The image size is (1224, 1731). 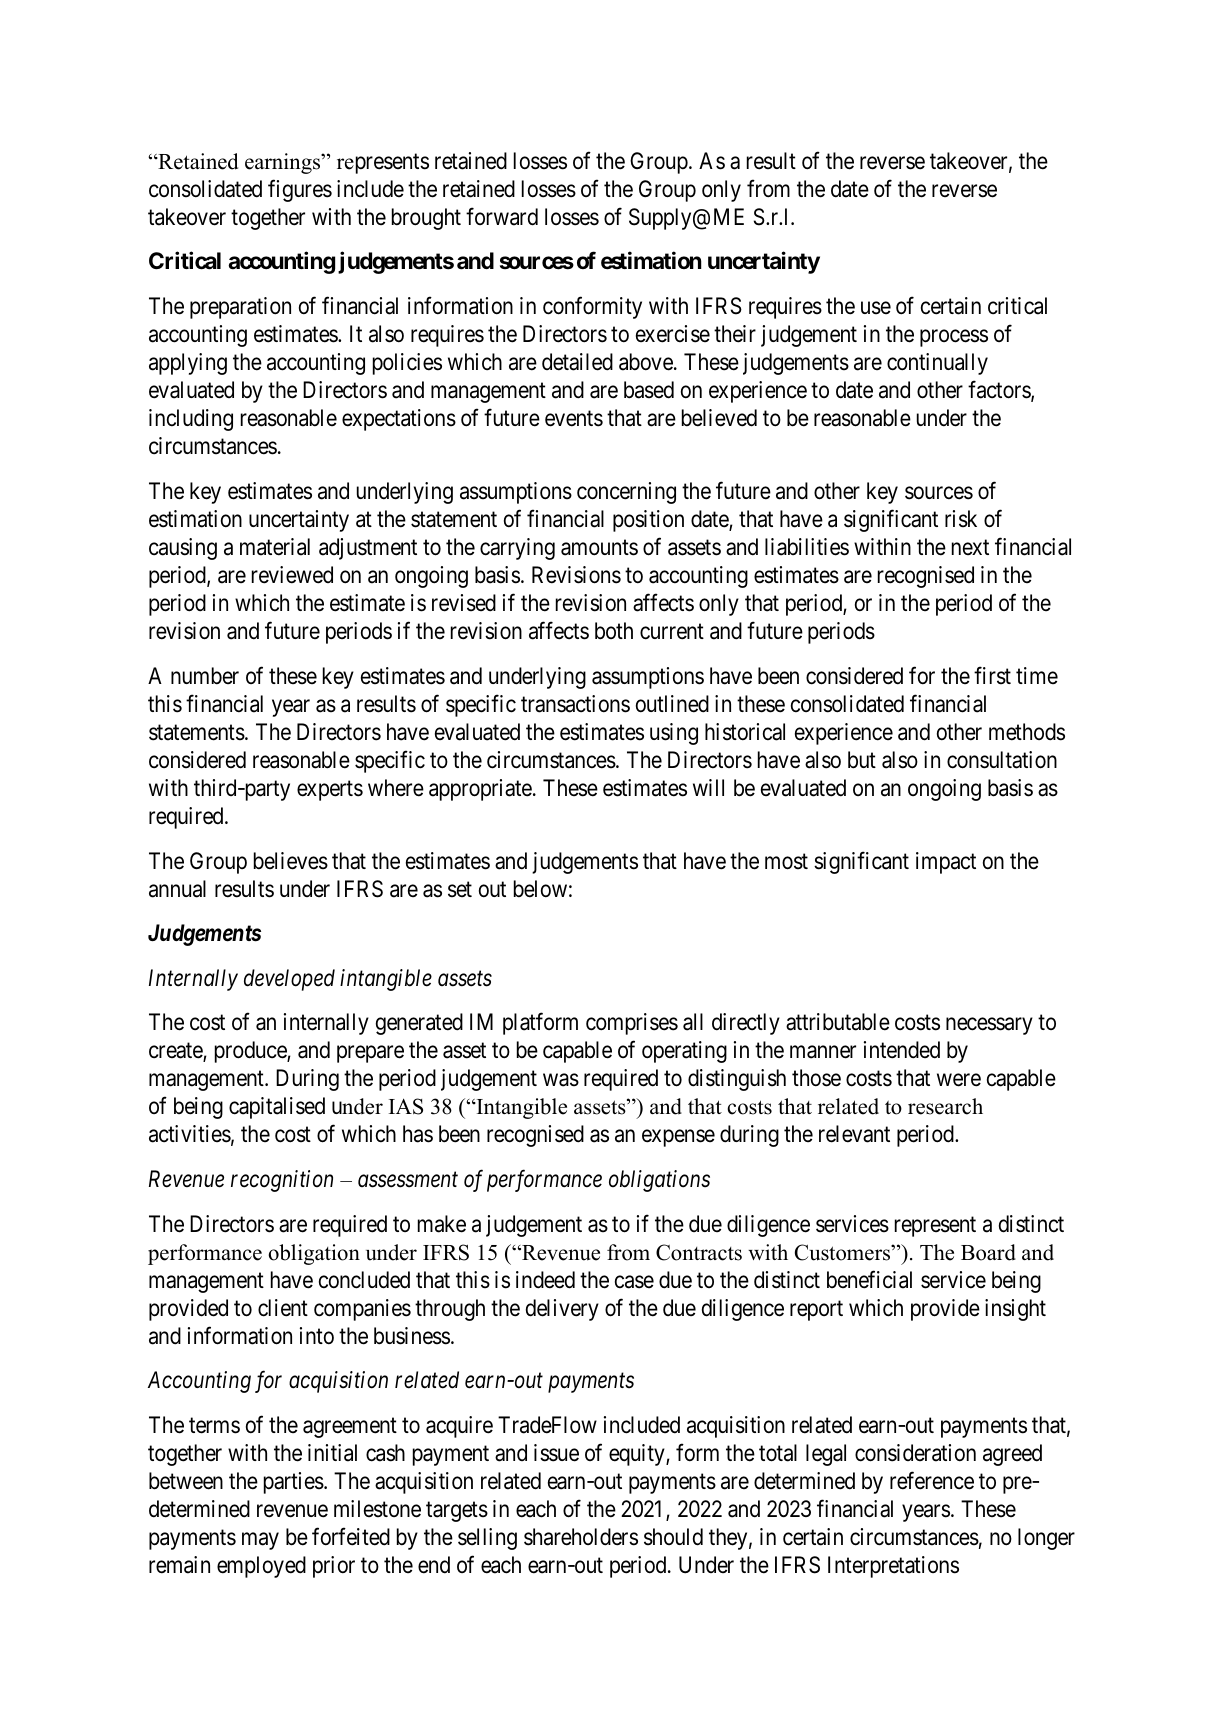 What do you see at coordinates (502, 217) in the screenshot?
I see `forward` at bounding box center [502, 217].
